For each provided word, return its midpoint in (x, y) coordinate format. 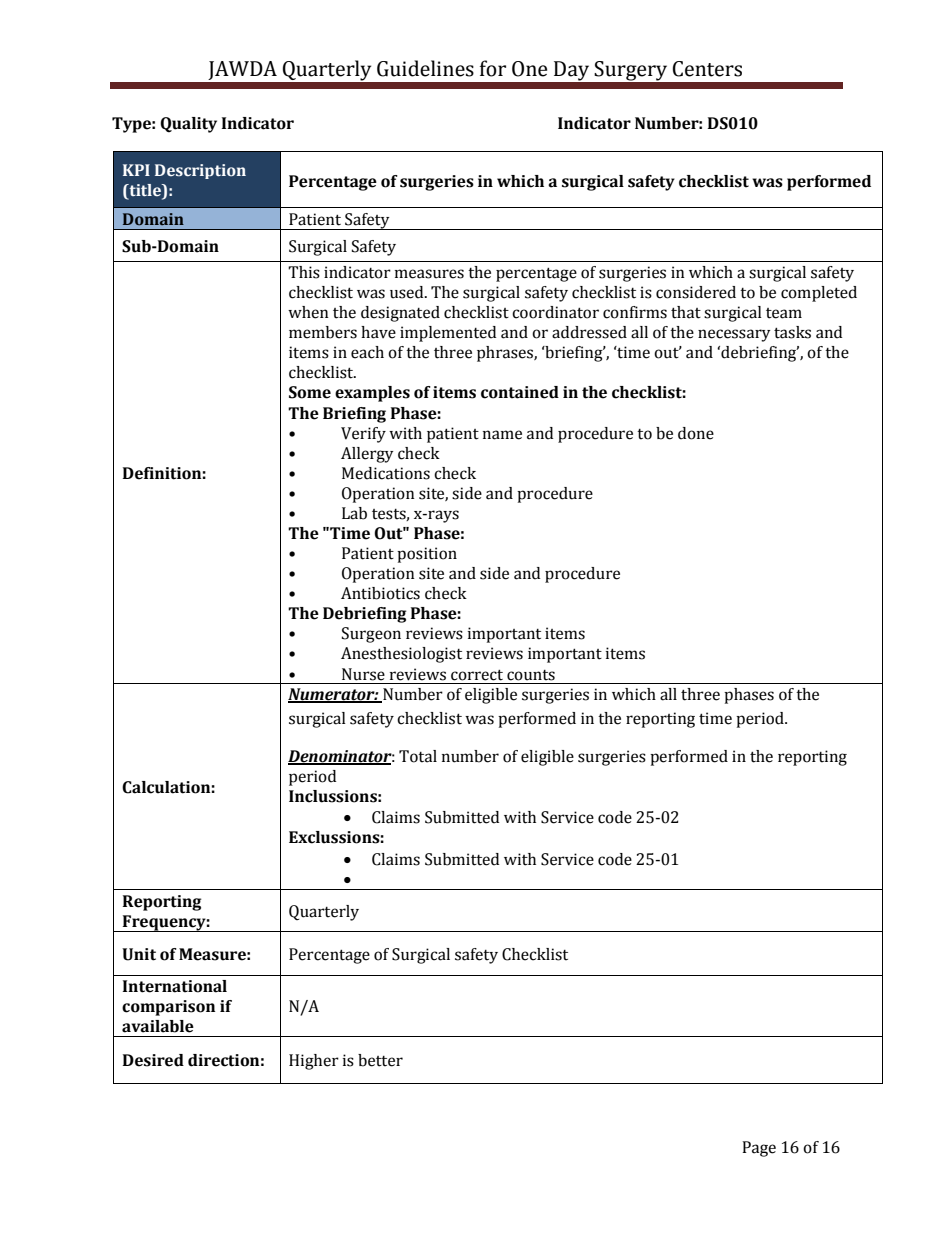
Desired (153, 1060)
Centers (707, 69)
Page (759, 1149)
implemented (448, 334)
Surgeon (371, 635)
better (380, 1060)
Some (310, 392)
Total (418, 756)
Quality (188, 125)
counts (531, 675)
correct (477, 675)
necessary (734, 335)
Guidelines (425, 68)
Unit (139, 954)
